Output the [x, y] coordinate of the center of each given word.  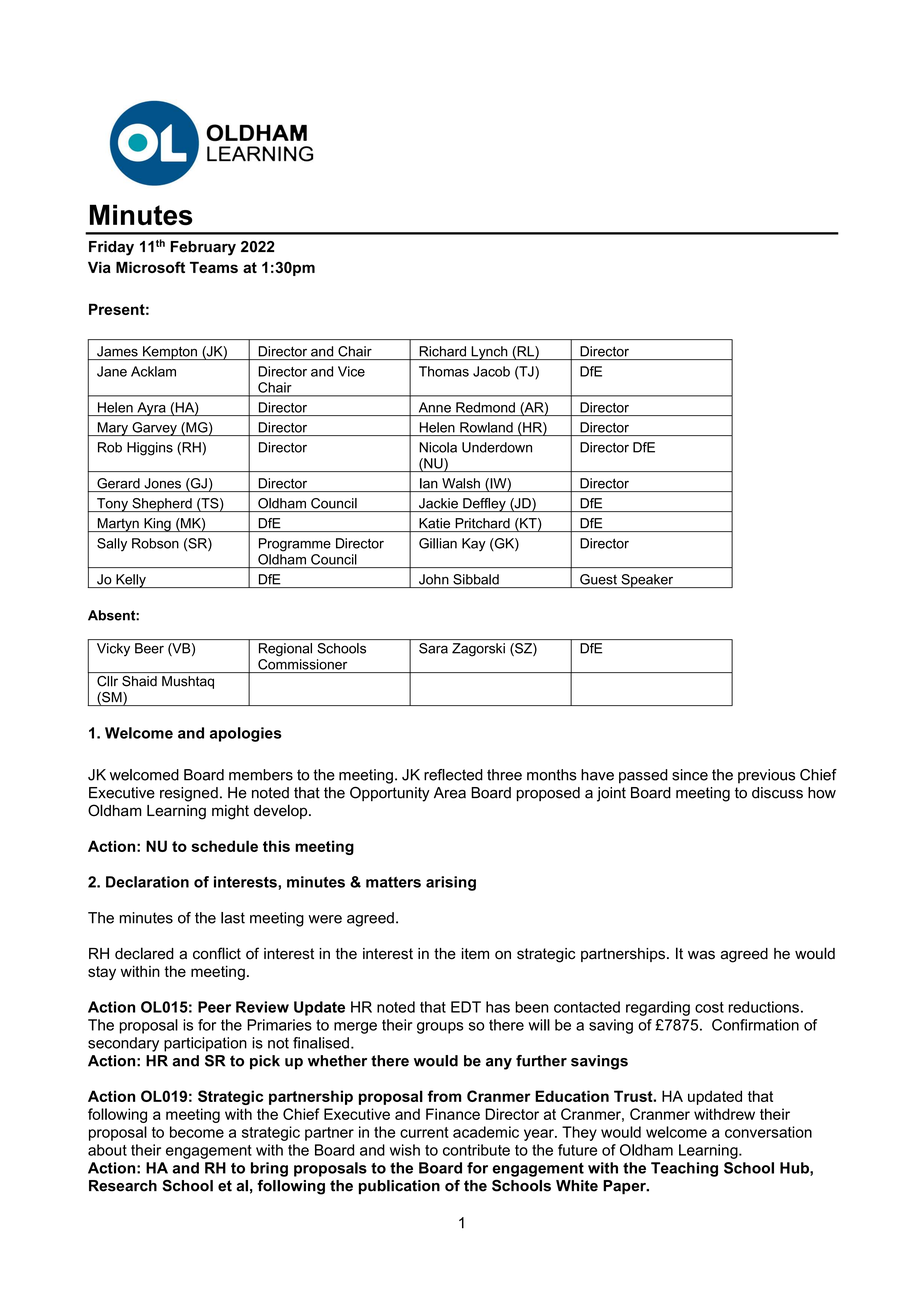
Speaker [647, 581]
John [434, 579]
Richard [443, 351]
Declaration [147, 882]
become [197, 1132]
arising [451, 883]
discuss [777, 793]
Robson [155, 543]
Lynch [489, 353]
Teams [214, 267]
